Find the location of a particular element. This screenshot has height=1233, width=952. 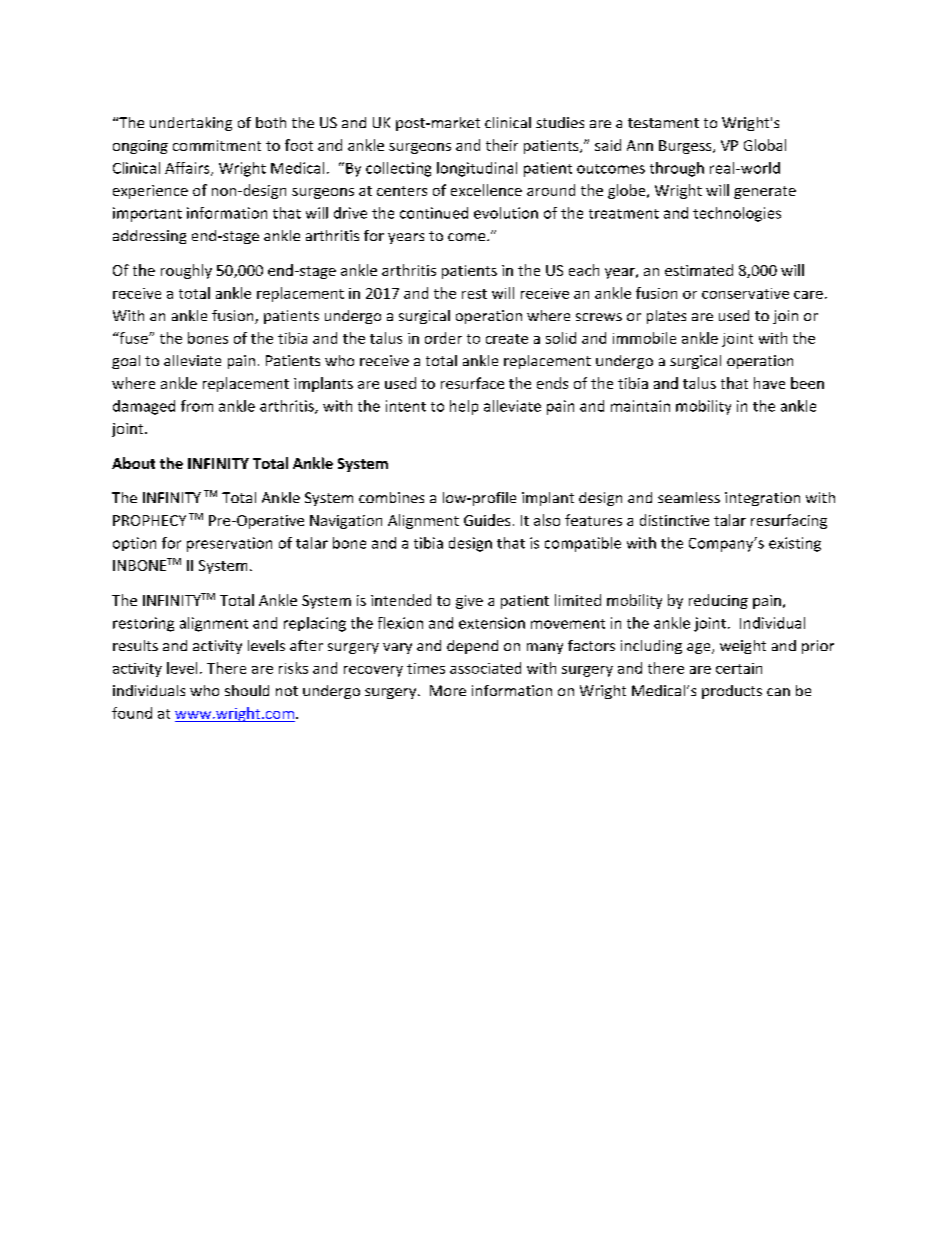

plates is located at coordinates (666, 317).
